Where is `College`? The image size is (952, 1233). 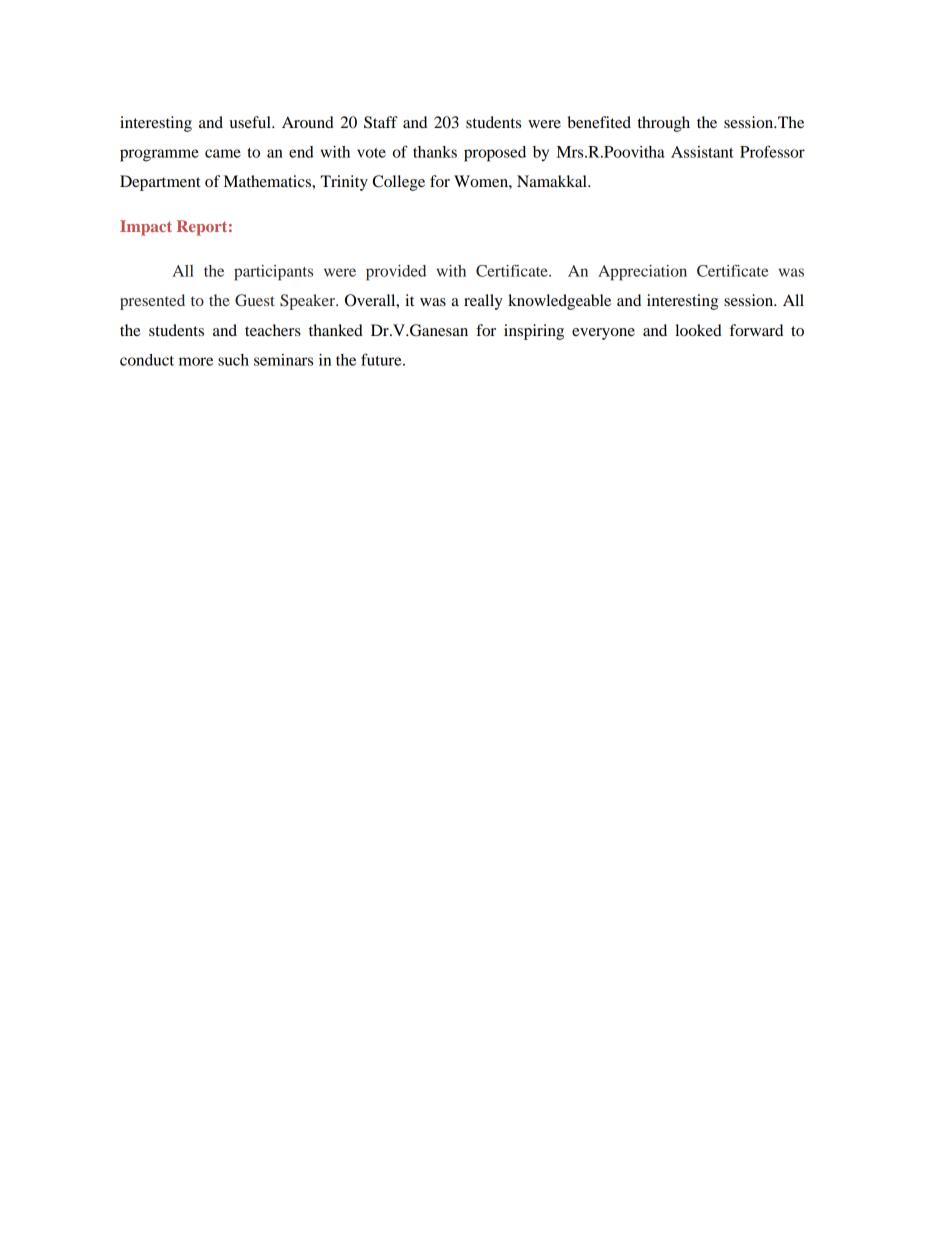
College is located at coordinates (399, 183).
